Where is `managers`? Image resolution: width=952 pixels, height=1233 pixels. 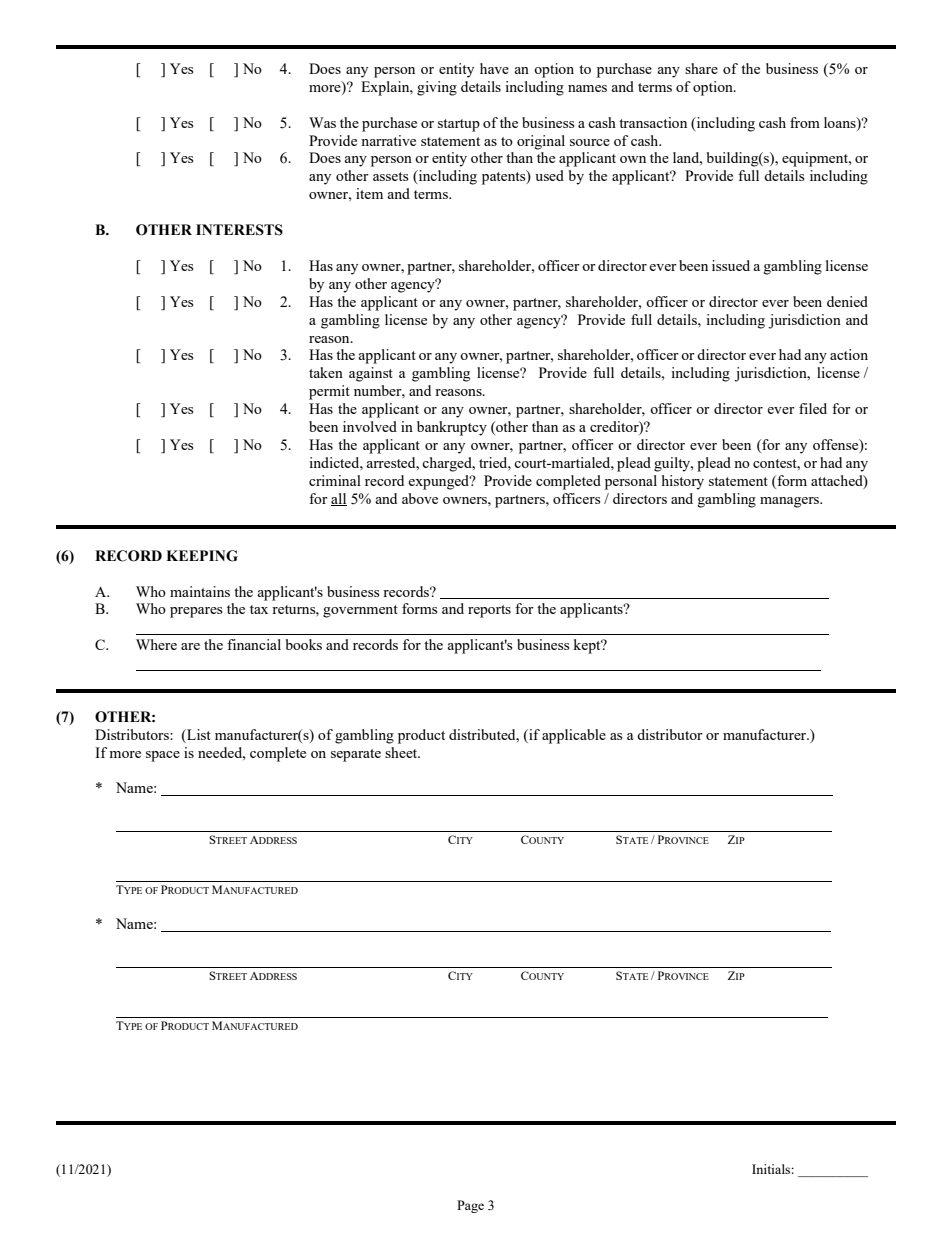 managers is located at coordinates (791, 502).
